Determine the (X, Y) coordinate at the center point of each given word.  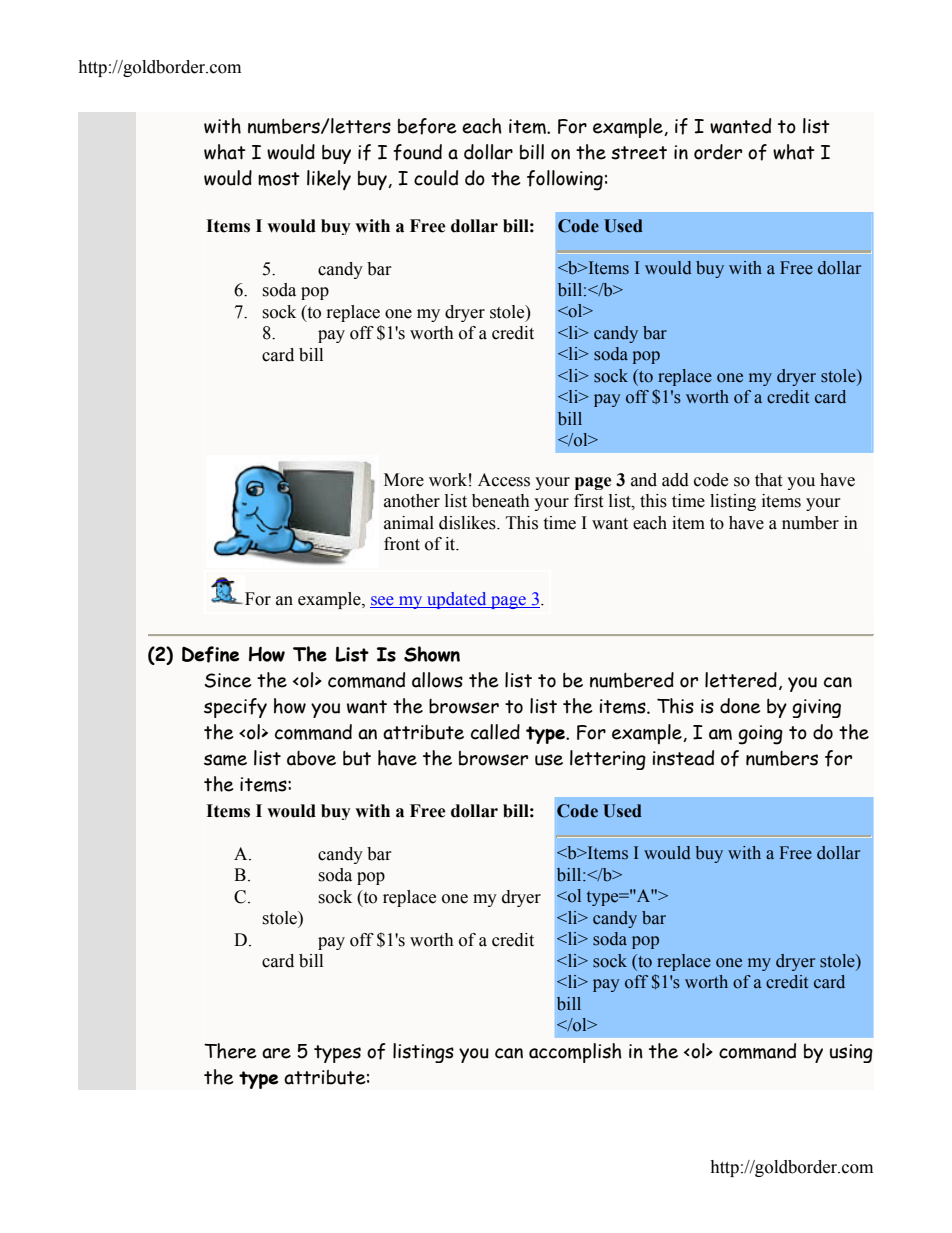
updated (457, 600)
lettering (608, 760)
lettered (741, 680)
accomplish (575, 1053)
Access (504, 480)
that (768, 480)
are (276, 1053)
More (404, 480)
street (639, 153)
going (760, 735)
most (279, 179)
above (311, 758)
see (382, 601)
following (565, 180)
